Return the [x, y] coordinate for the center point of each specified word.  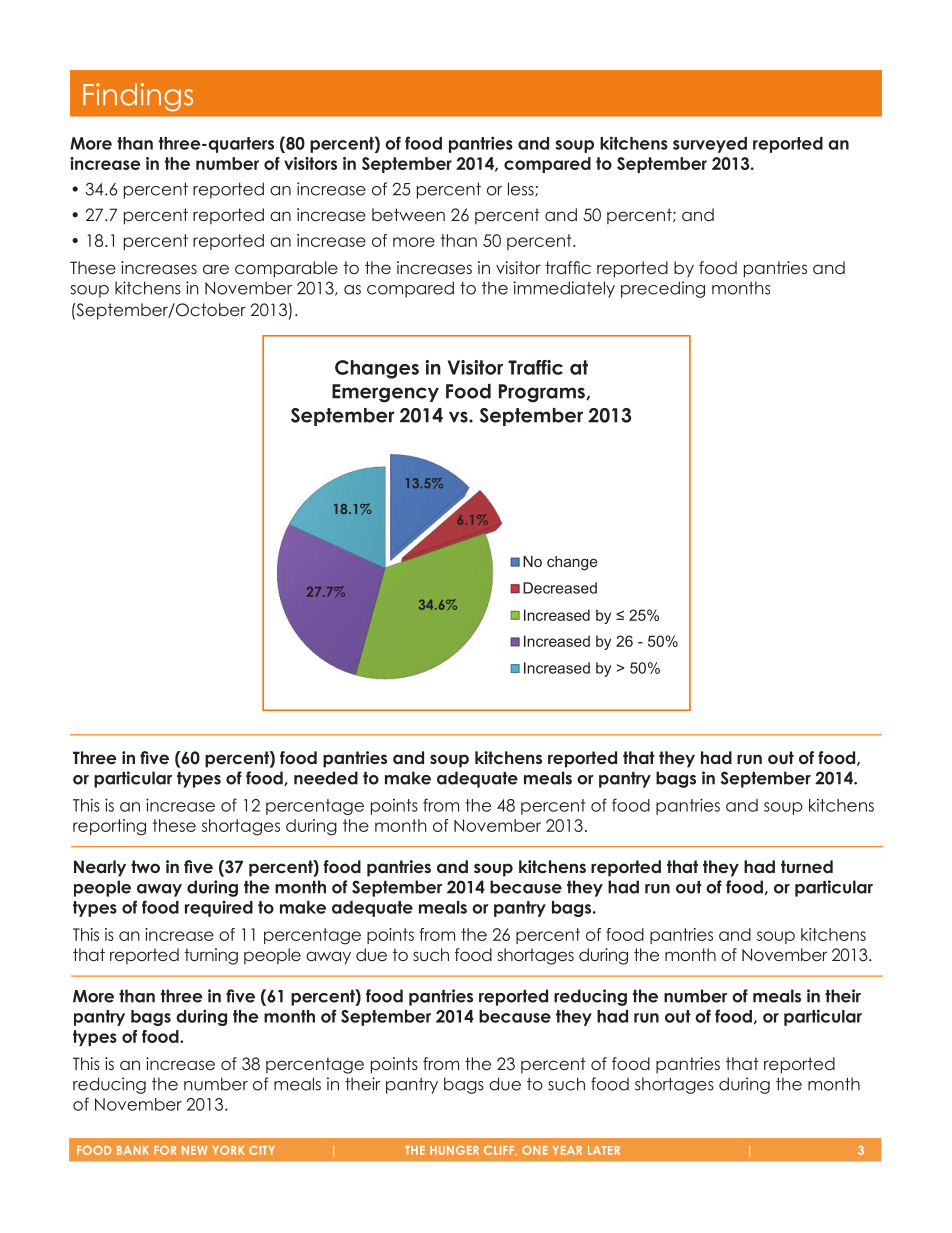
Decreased [560, 588]
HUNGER [454, 1150]
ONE [535, 1150]
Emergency [385, 393]
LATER [604, 1150]
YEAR [567, 1150]
